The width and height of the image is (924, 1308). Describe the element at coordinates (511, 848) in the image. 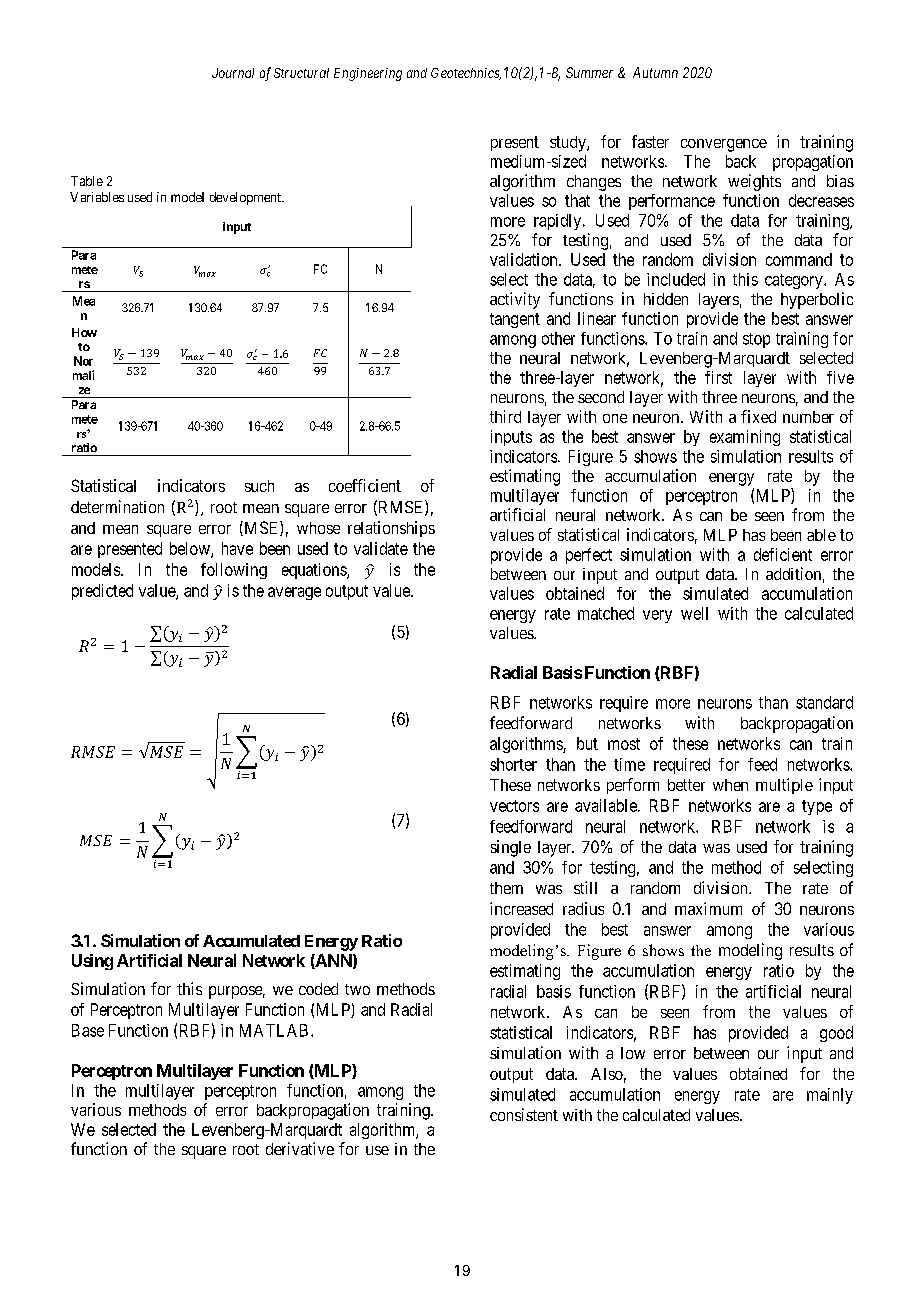

I see `single` at that location.
